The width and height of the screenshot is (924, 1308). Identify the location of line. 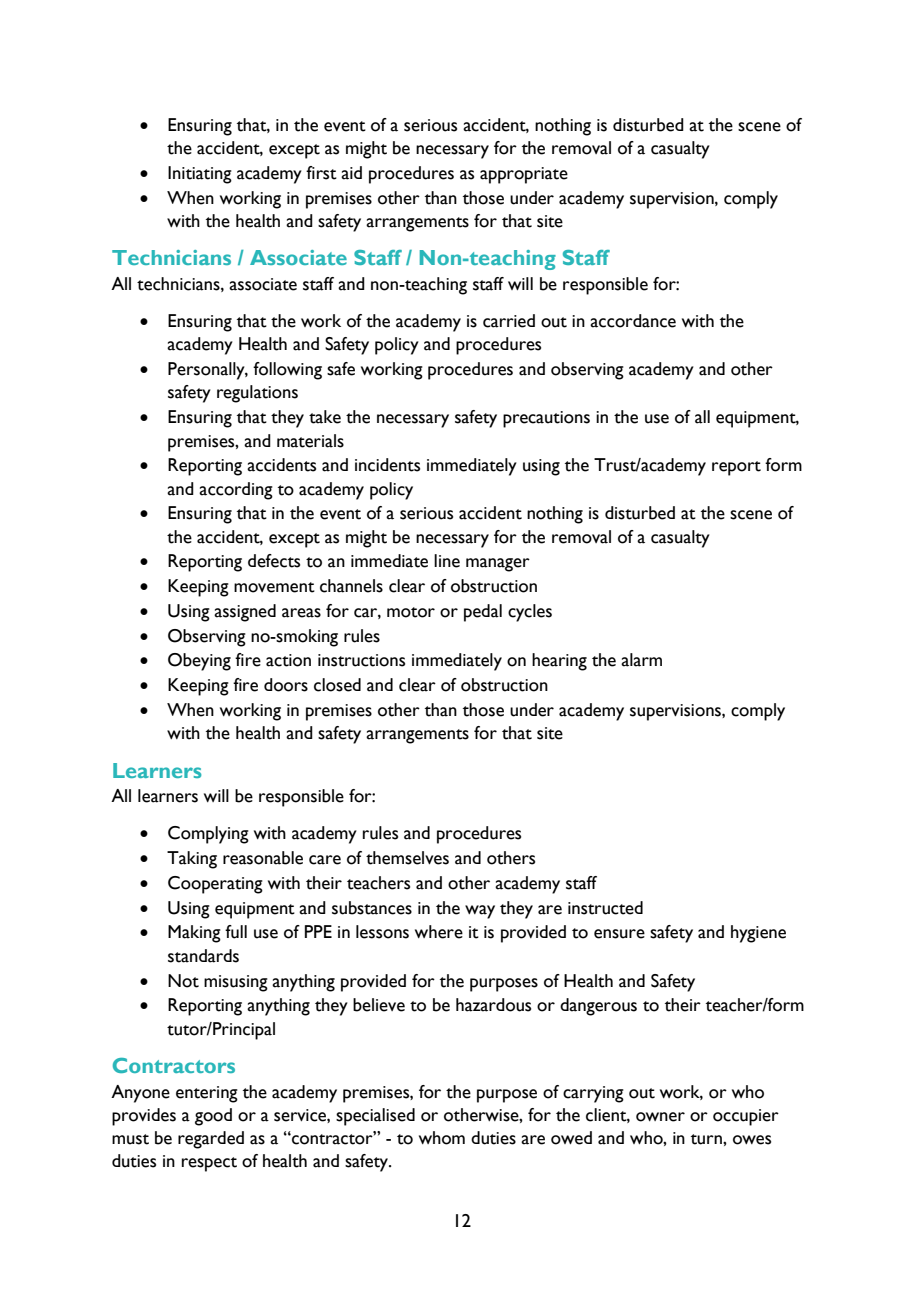
(447, 561).
